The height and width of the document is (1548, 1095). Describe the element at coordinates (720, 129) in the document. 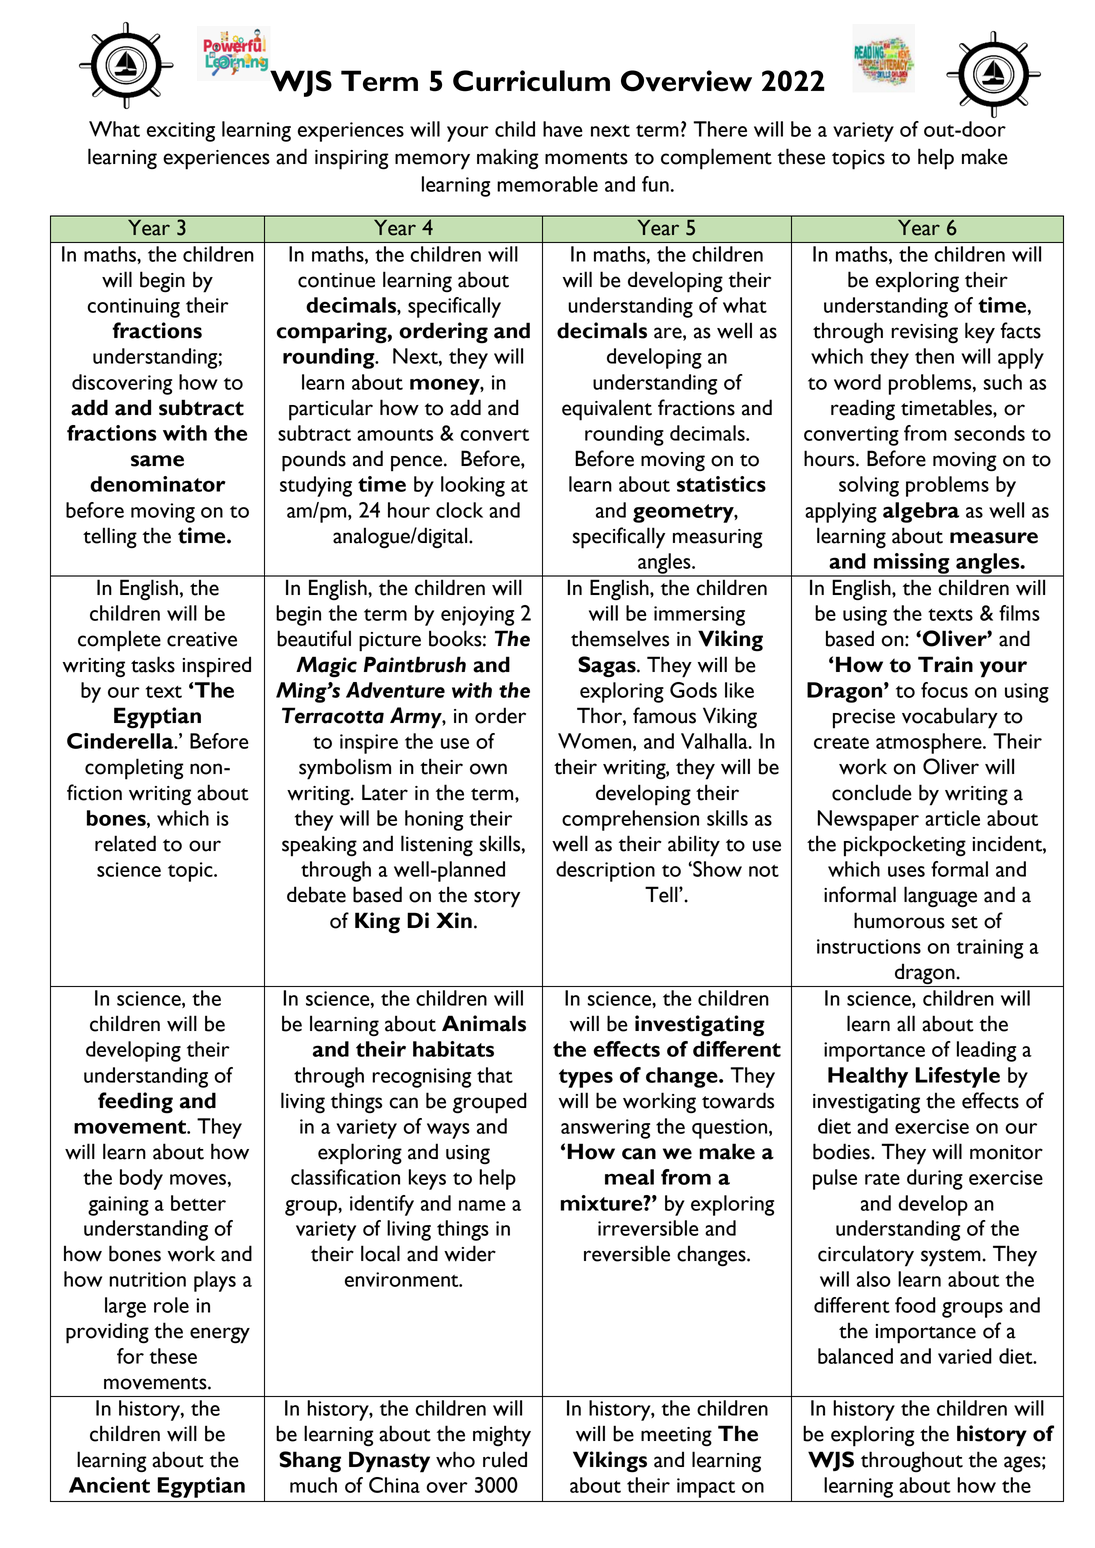

I see `There` at that location.
